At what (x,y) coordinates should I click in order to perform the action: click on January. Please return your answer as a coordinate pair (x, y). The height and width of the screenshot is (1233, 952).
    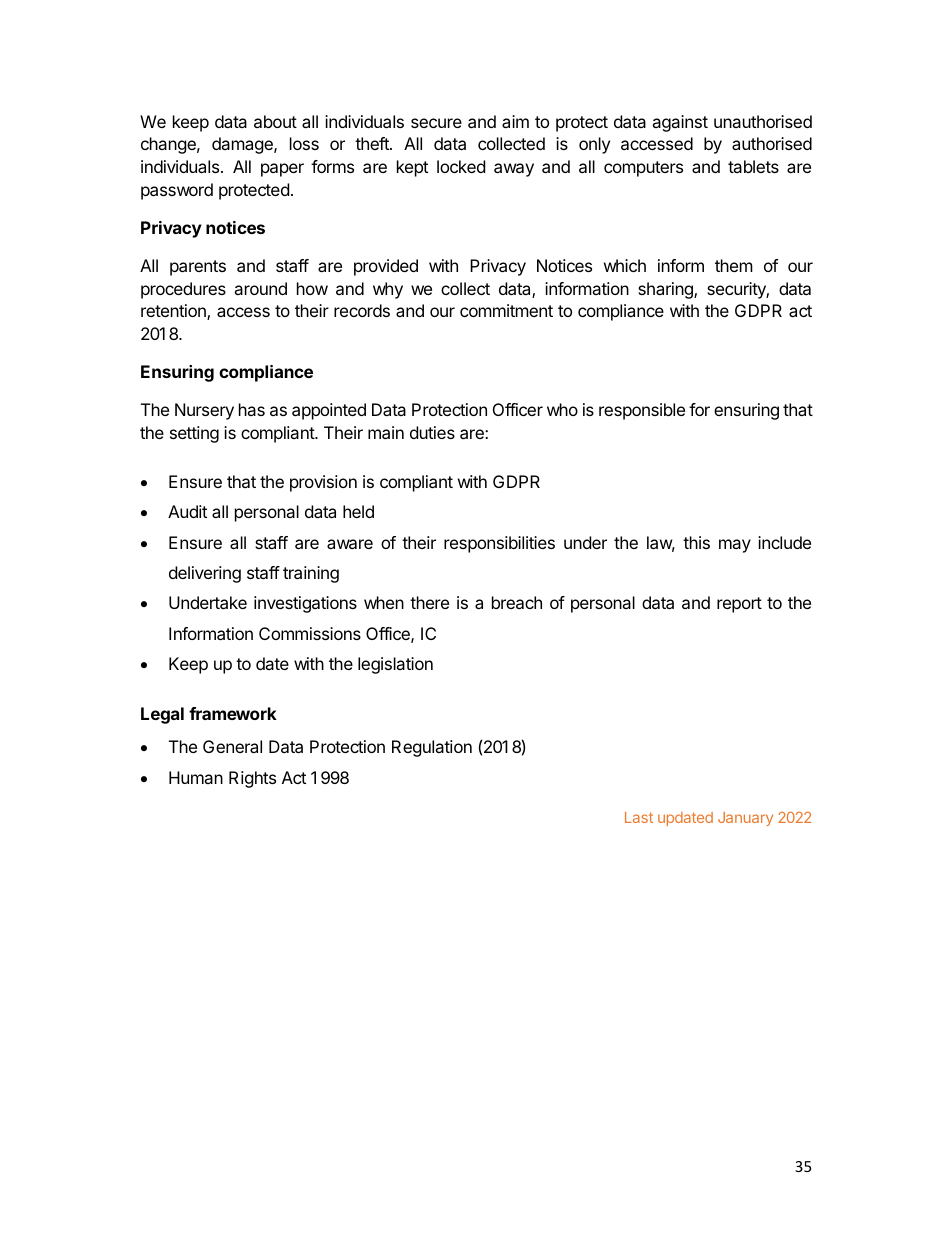
    Looking at the image, I should click on (745, 819).
